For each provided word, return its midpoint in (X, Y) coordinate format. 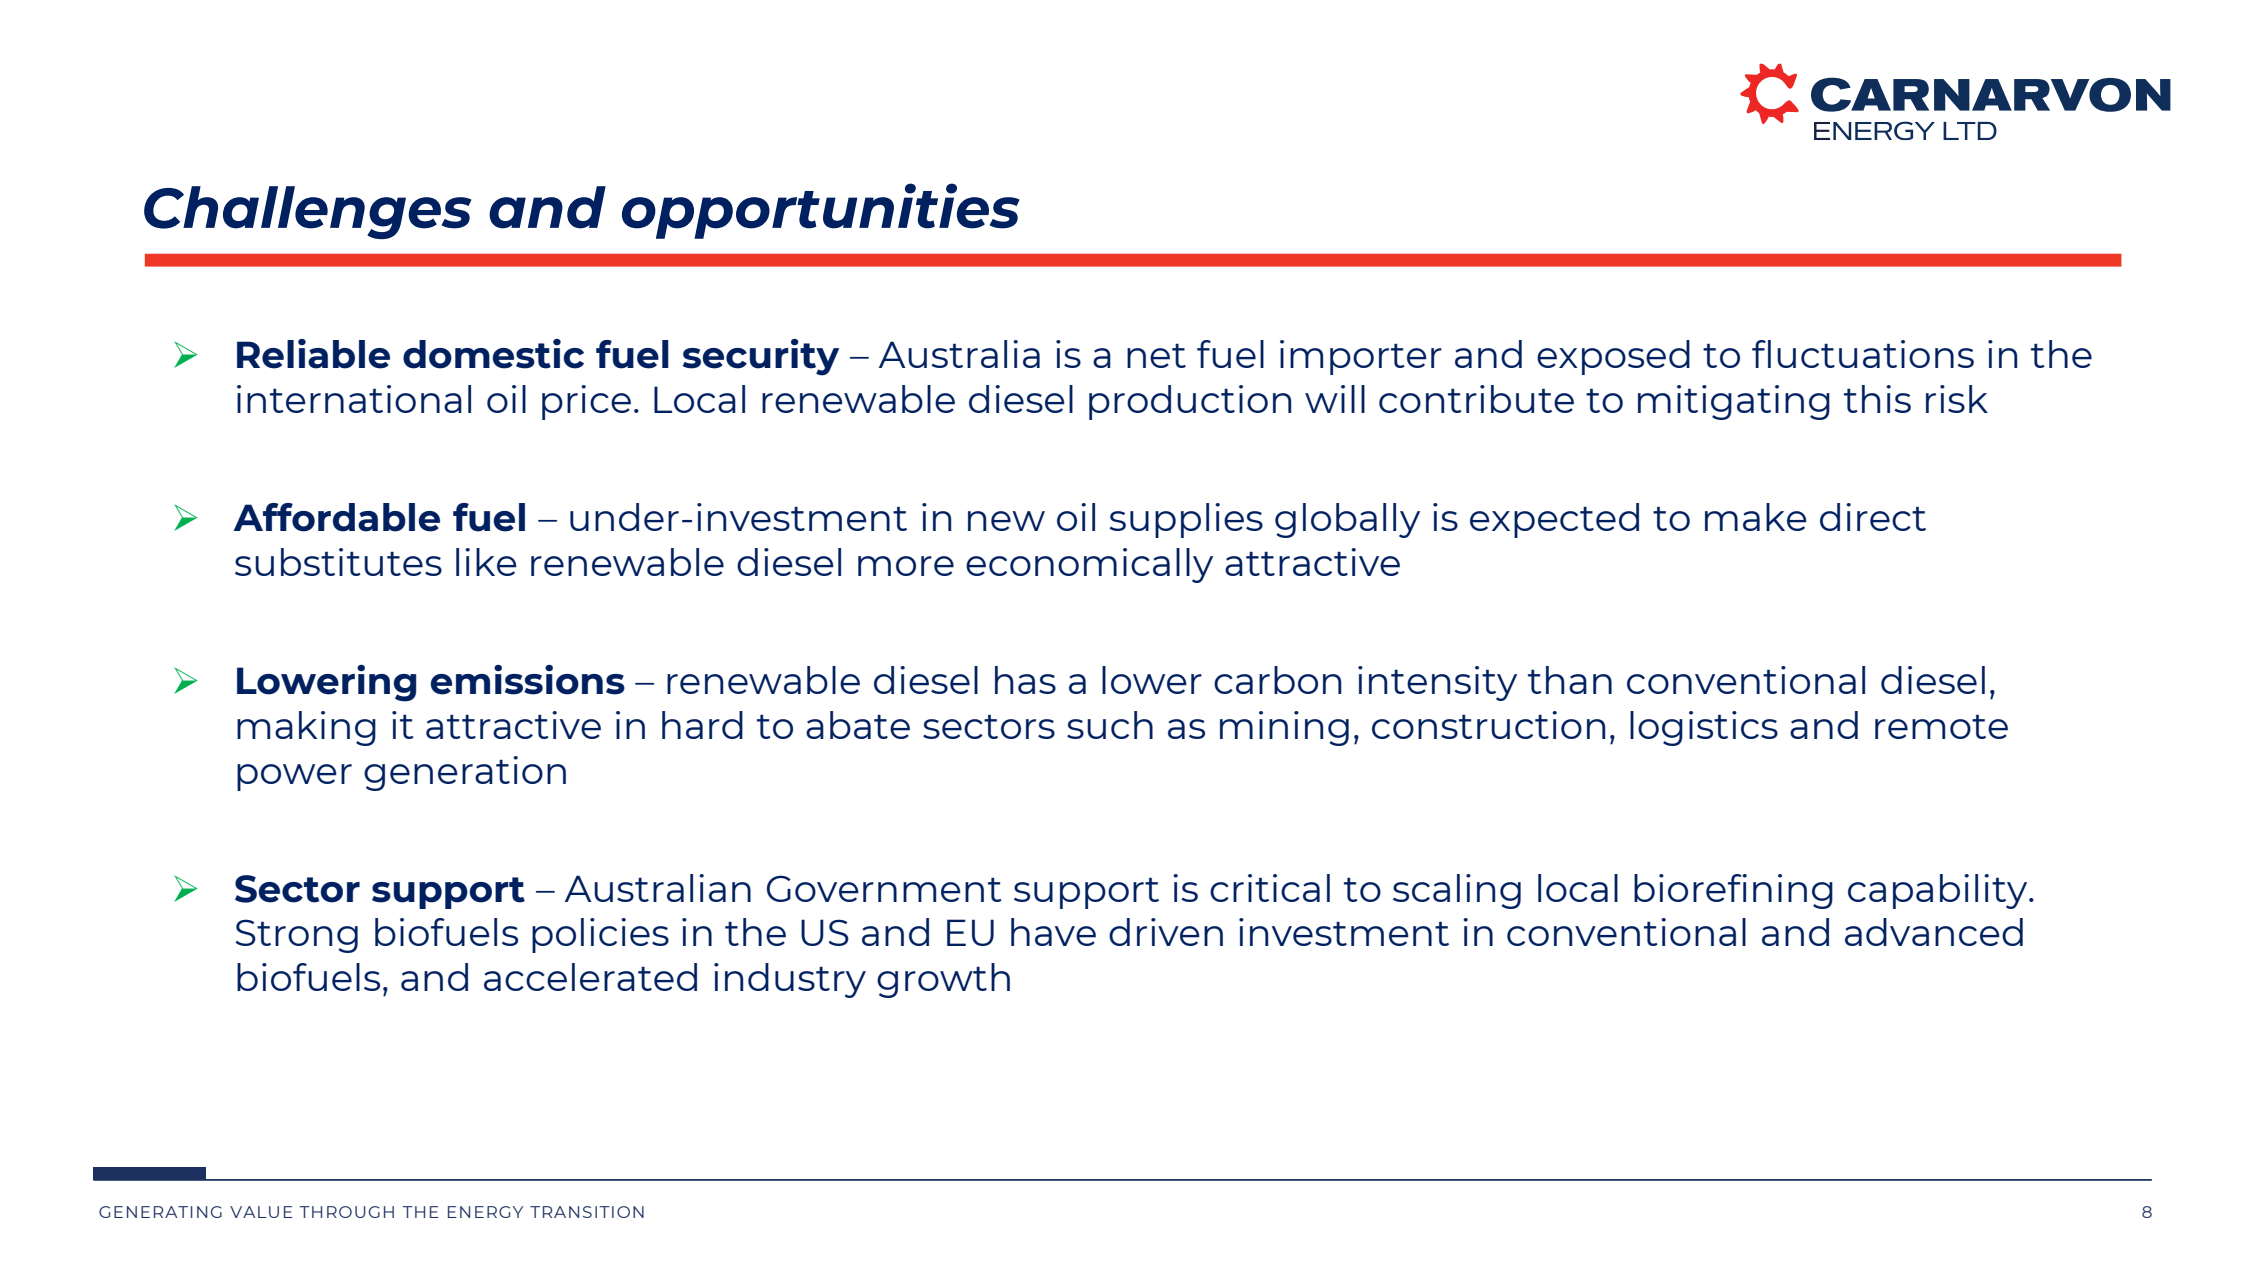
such (1110, 725)
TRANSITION (587, 1212)
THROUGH (346, 1212)
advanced (1934, 932)
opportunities (821, 211)
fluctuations (1863, 354)
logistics (1704, 728)
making (306, 728)
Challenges (307, 212)
